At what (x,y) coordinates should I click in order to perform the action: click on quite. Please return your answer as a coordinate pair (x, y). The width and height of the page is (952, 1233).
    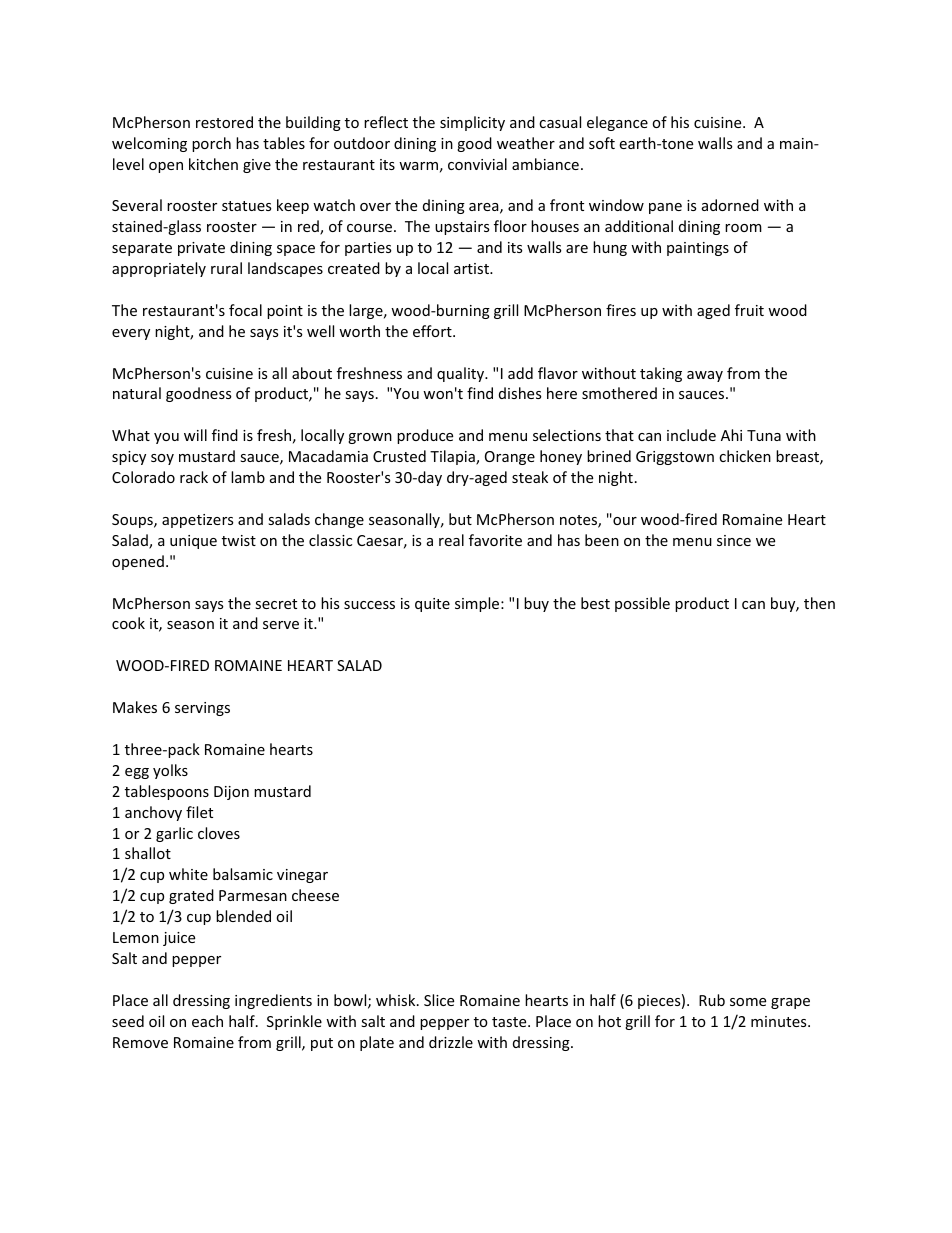
    Looking at the image, I should click on (432, 605).
